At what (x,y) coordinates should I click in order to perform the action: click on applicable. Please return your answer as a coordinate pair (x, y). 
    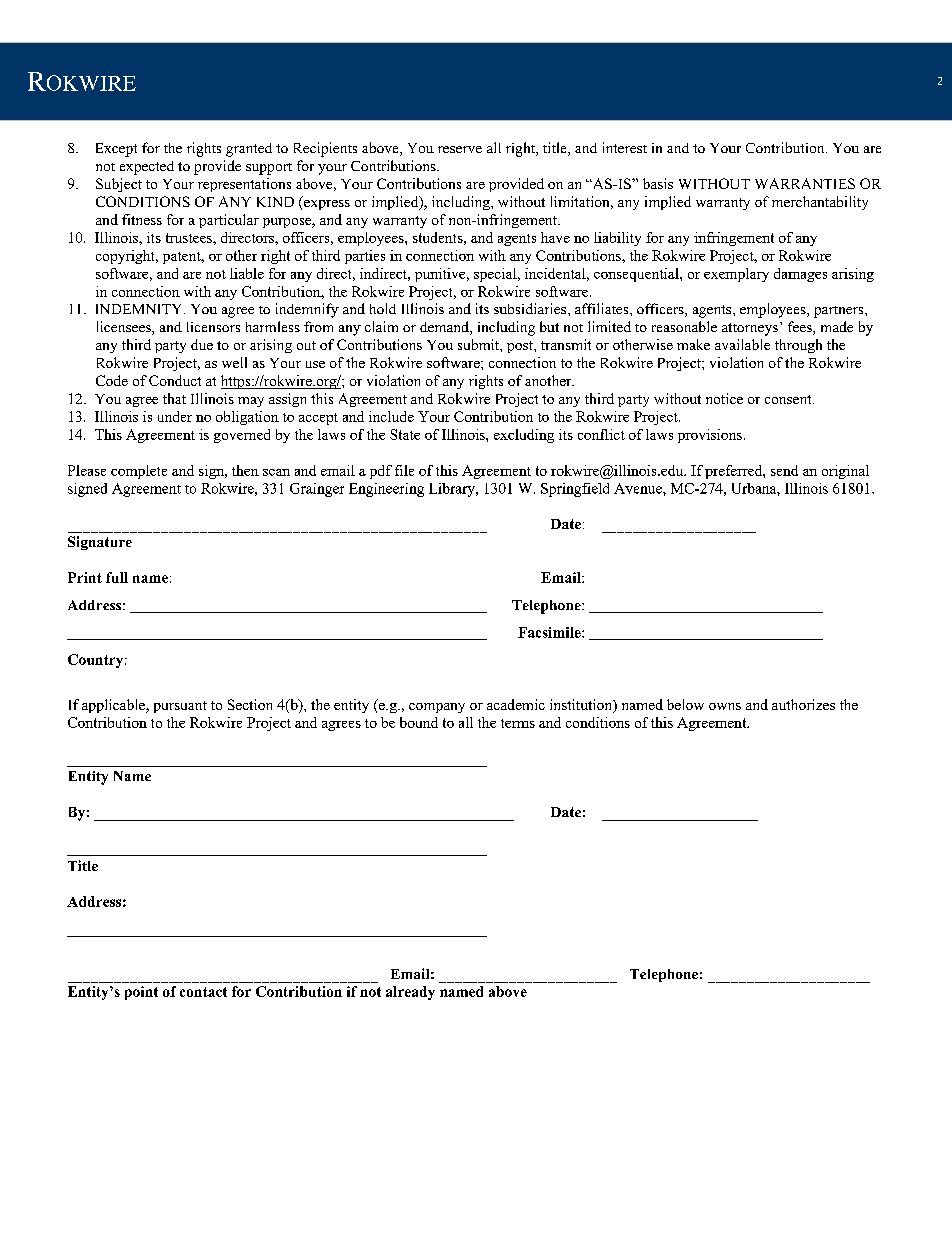
    Looking at the image, I should click on (114, 706).
